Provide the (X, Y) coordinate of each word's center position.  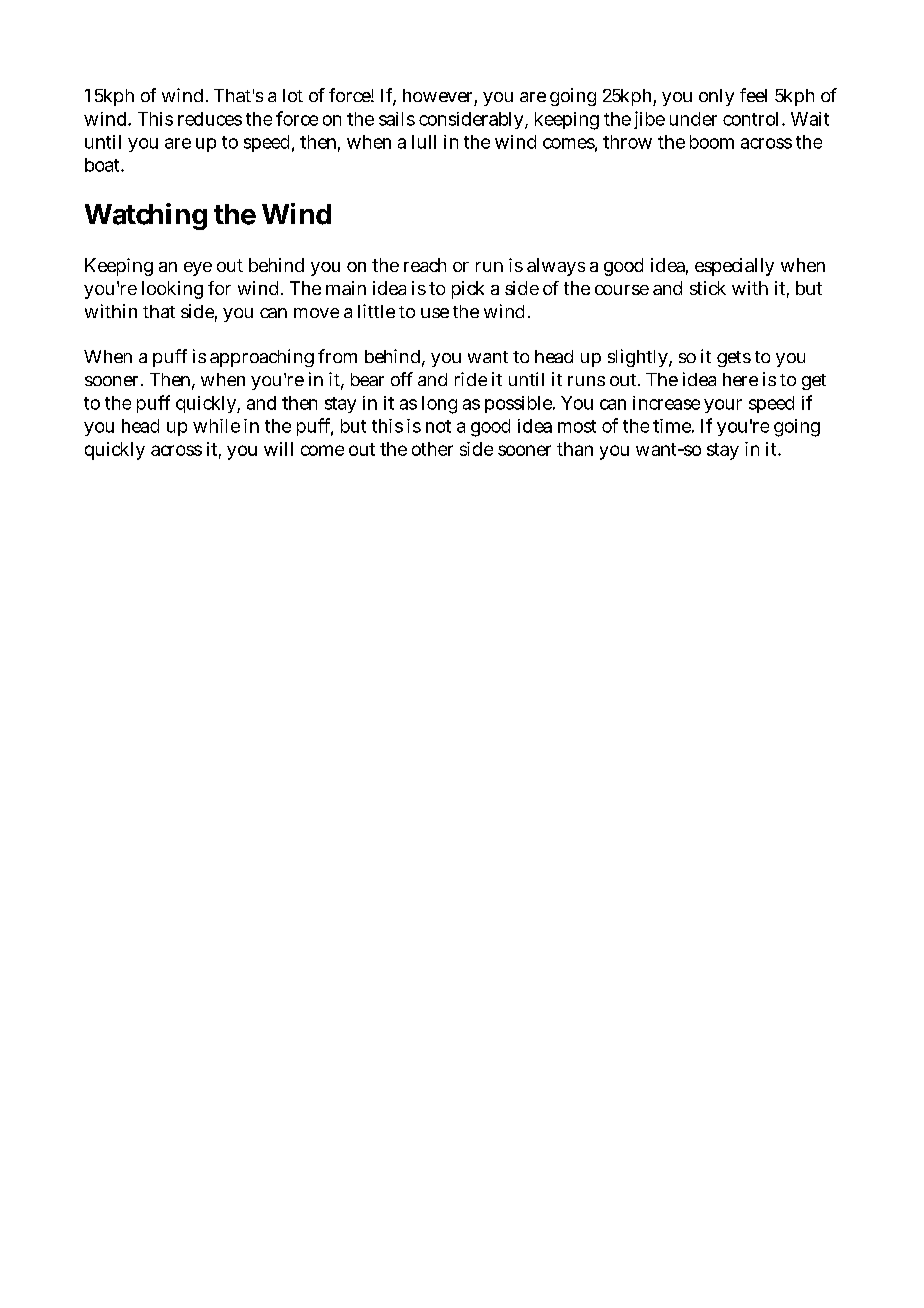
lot (293, 95)
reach (425, 265)
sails (397, 119)
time (672, 426)
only (716, 97)
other (432, 449)
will (278, 449)
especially (734, 267)
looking (172, 290)
